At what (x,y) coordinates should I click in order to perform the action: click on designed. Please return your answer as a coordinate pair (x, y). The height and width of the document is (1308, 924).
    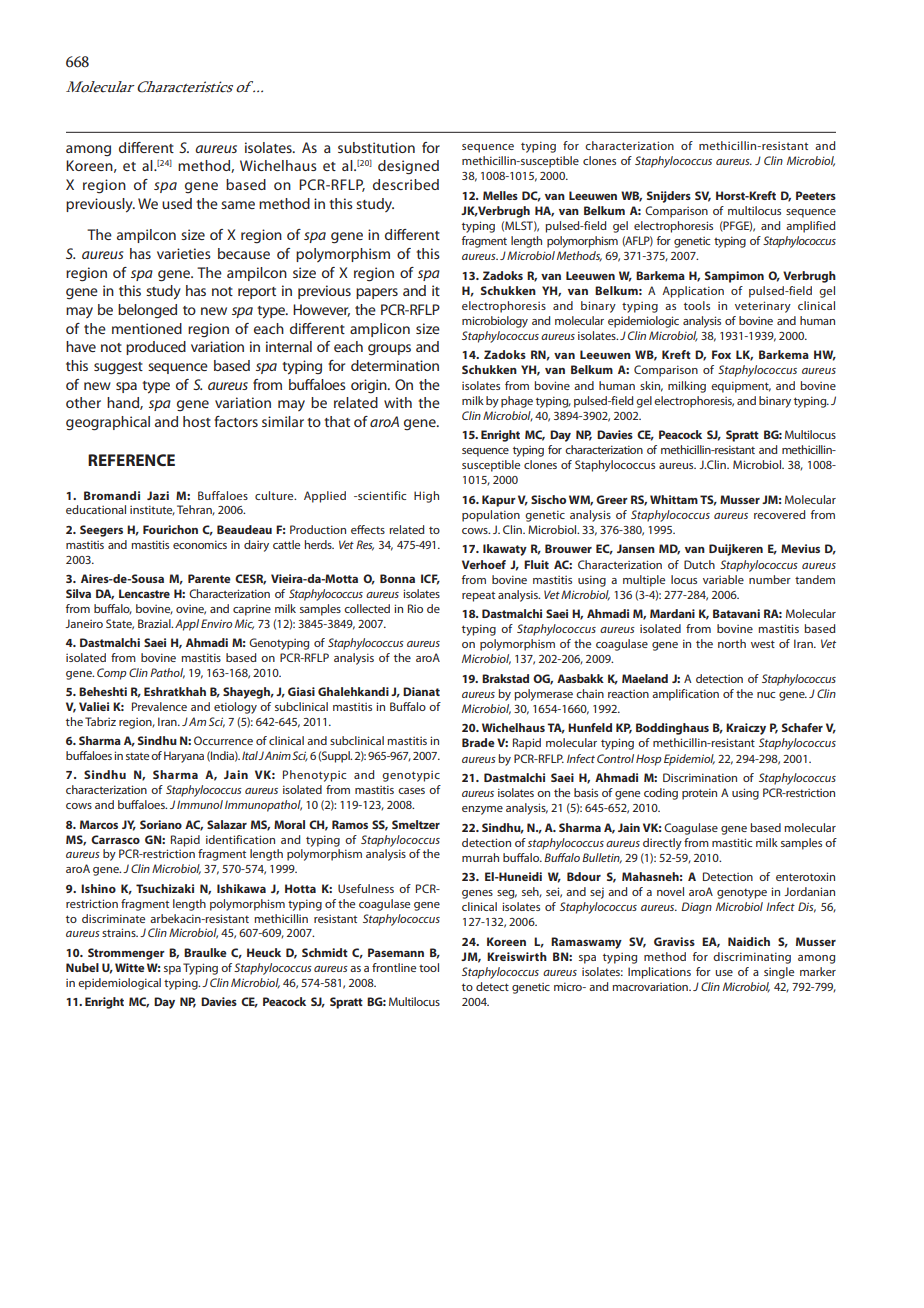
    Looking at the image, I should click on (408, 167).
